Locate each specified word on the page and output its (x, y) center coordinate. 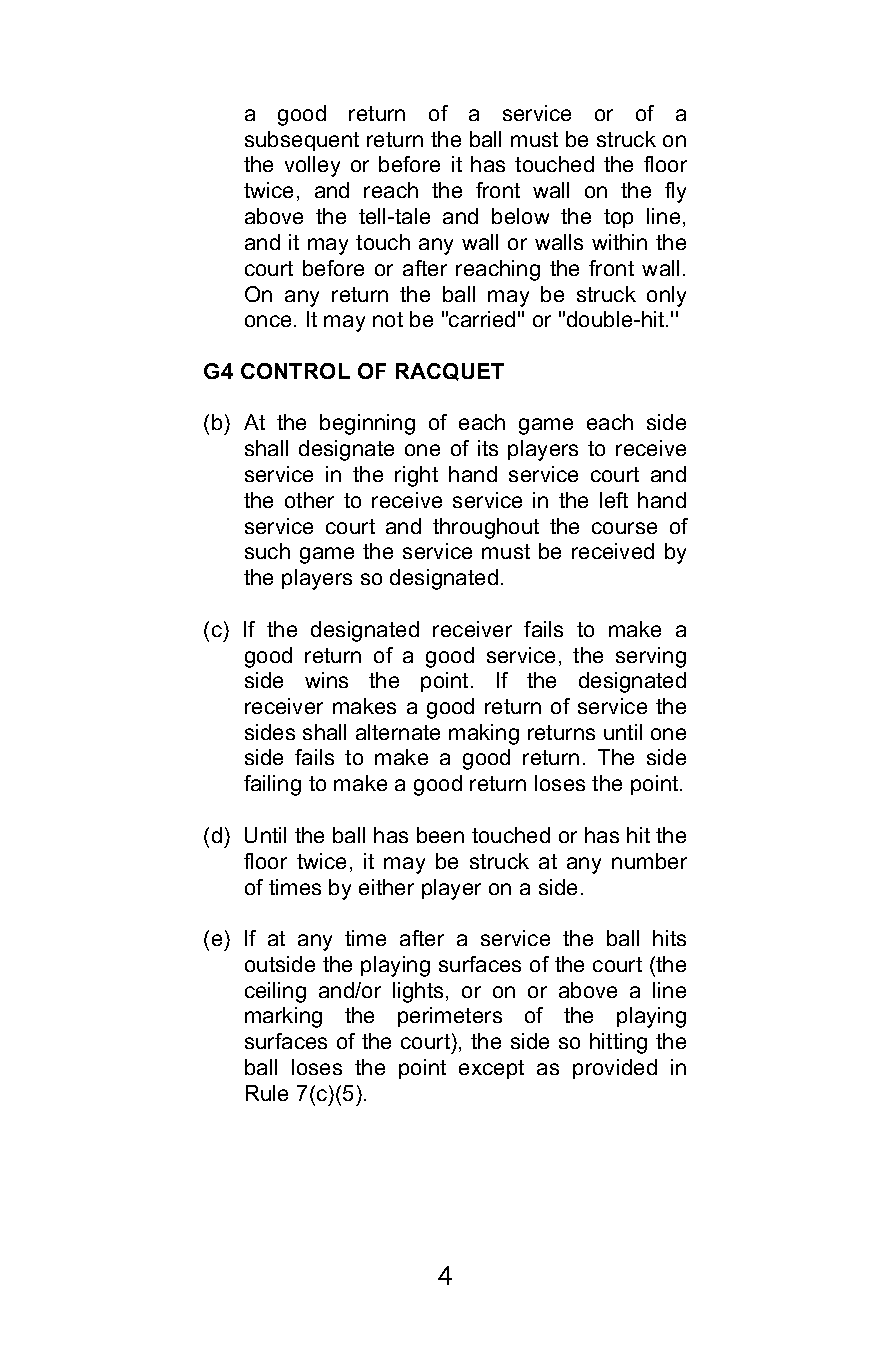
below (520, 216)
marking (283, 1017)
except (491, 1069)
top (618, 218)
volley (312, 166)
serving (651, 657)
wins (326, 680)
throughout (486, 528)
